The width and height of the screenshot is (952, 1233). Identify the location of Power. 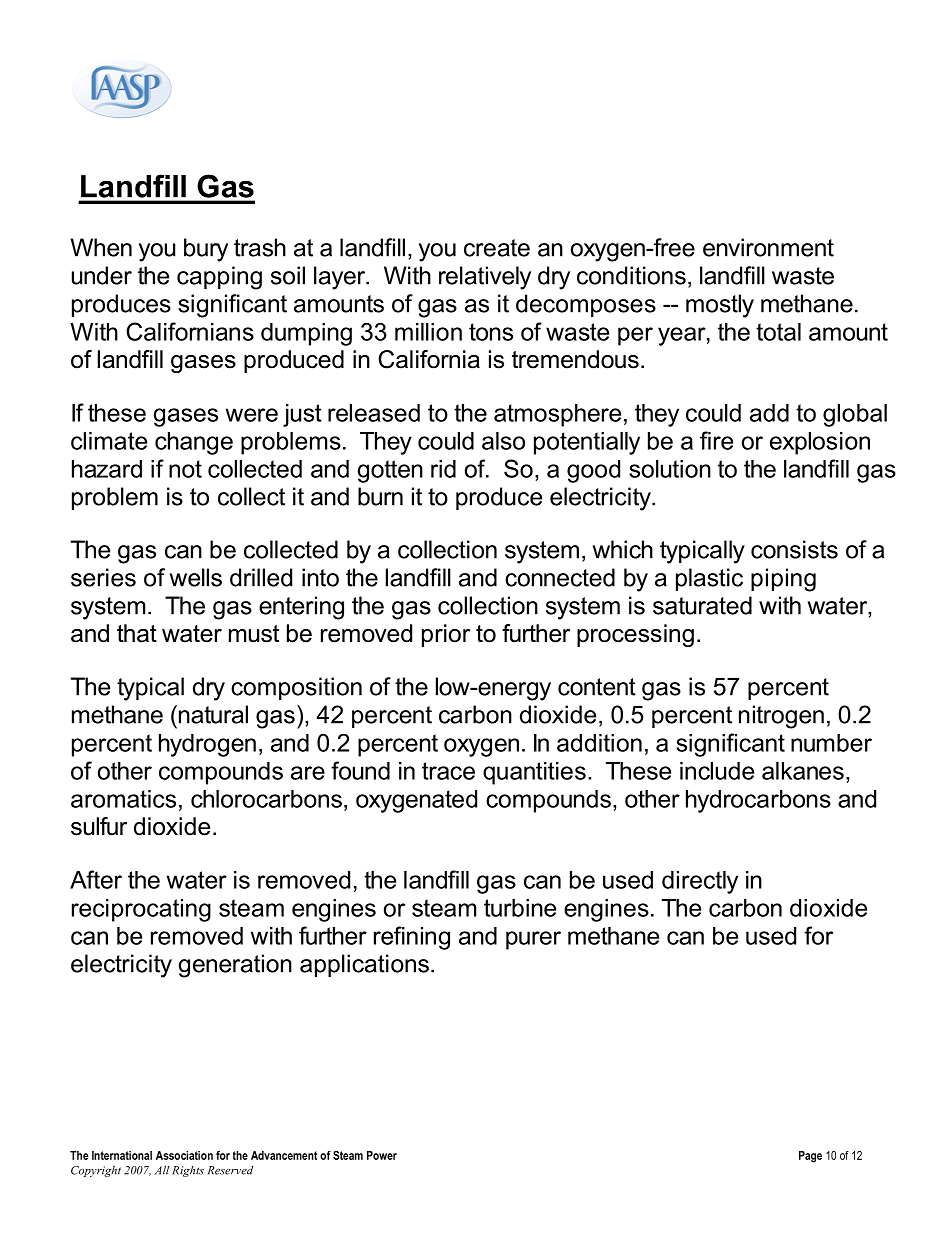
(382, 1155).
